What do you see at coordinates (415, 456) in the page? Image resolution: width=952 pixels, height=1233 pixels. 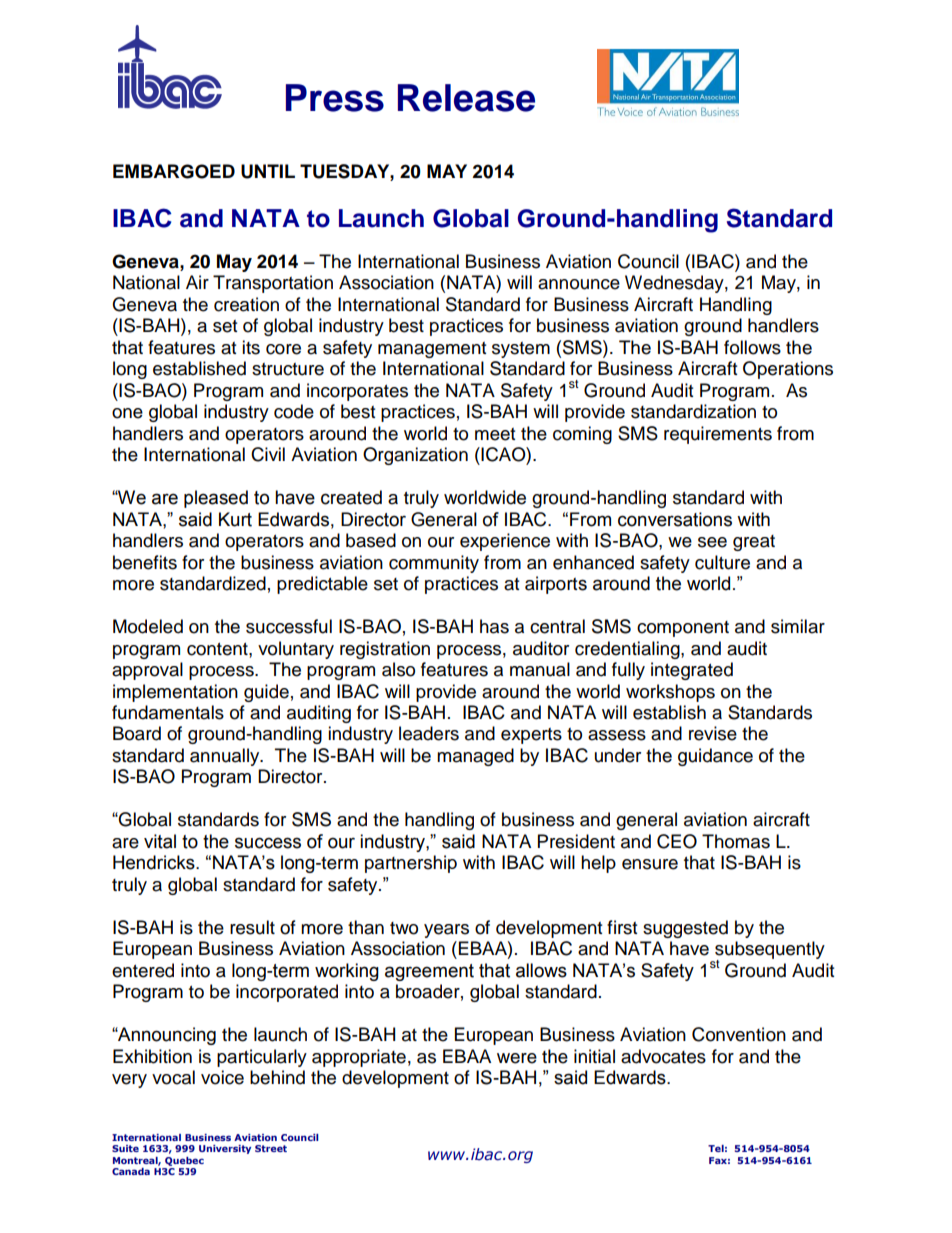 I see `Organization` at bounding box center [415, 456].
